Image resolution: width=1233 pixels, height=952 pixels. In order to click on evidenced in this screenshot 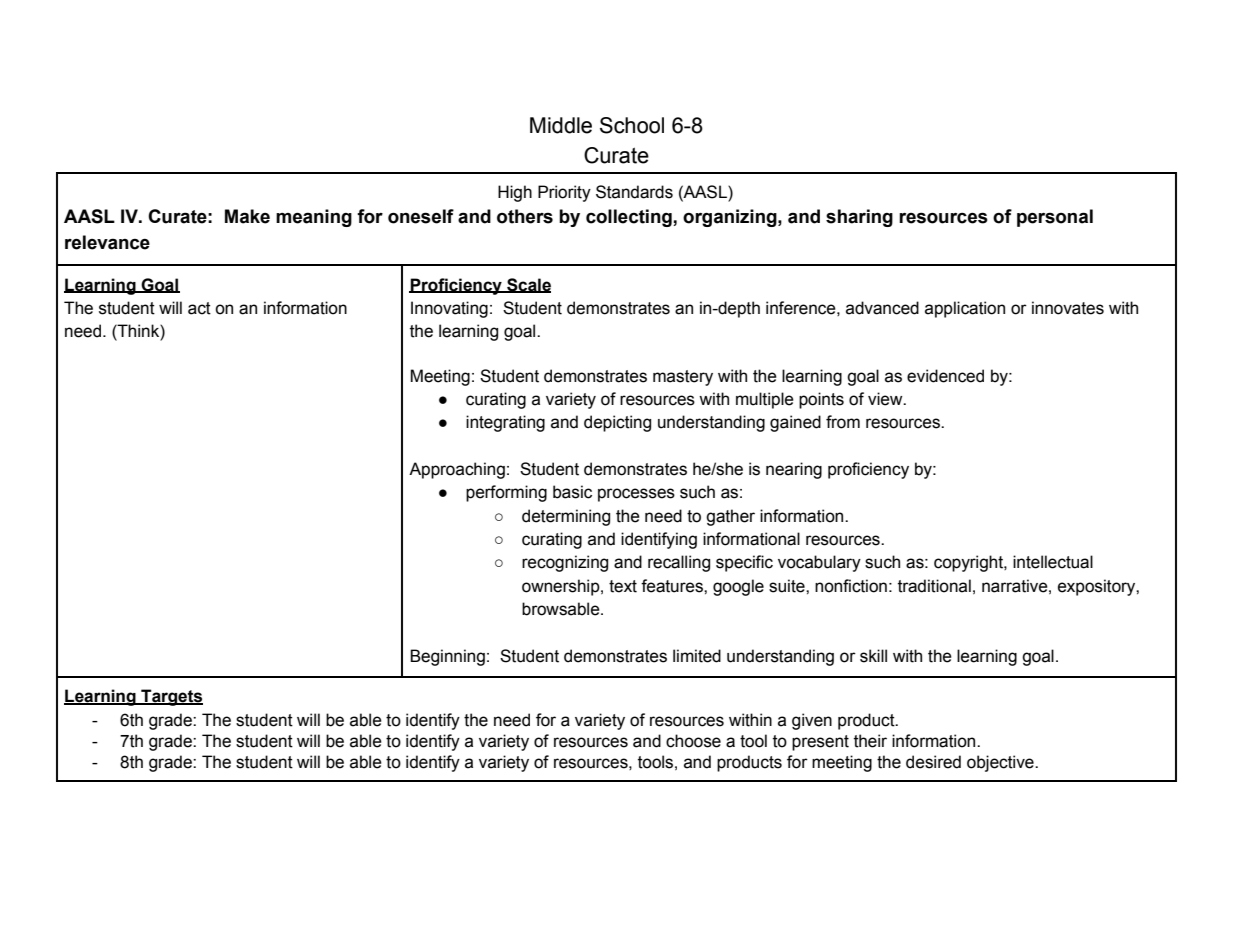, I will do `click(945, 376)`.
